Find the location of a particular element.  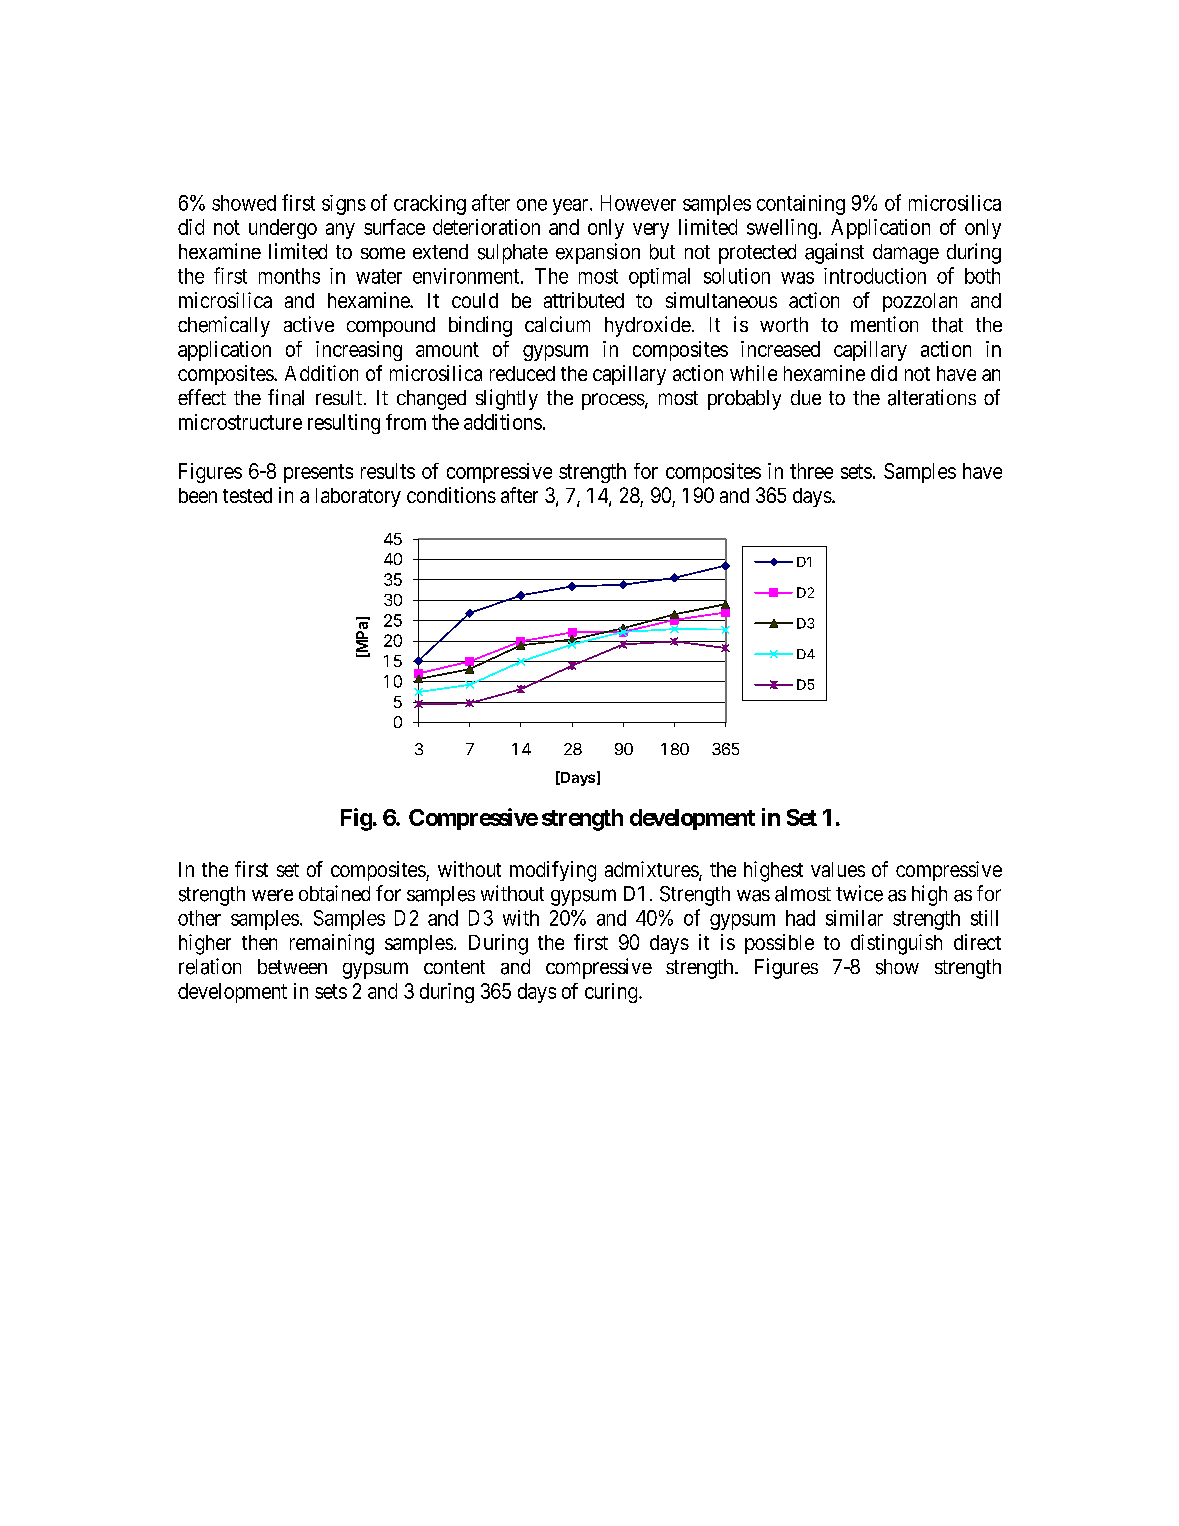

three is located at coordinates (811, 471).
